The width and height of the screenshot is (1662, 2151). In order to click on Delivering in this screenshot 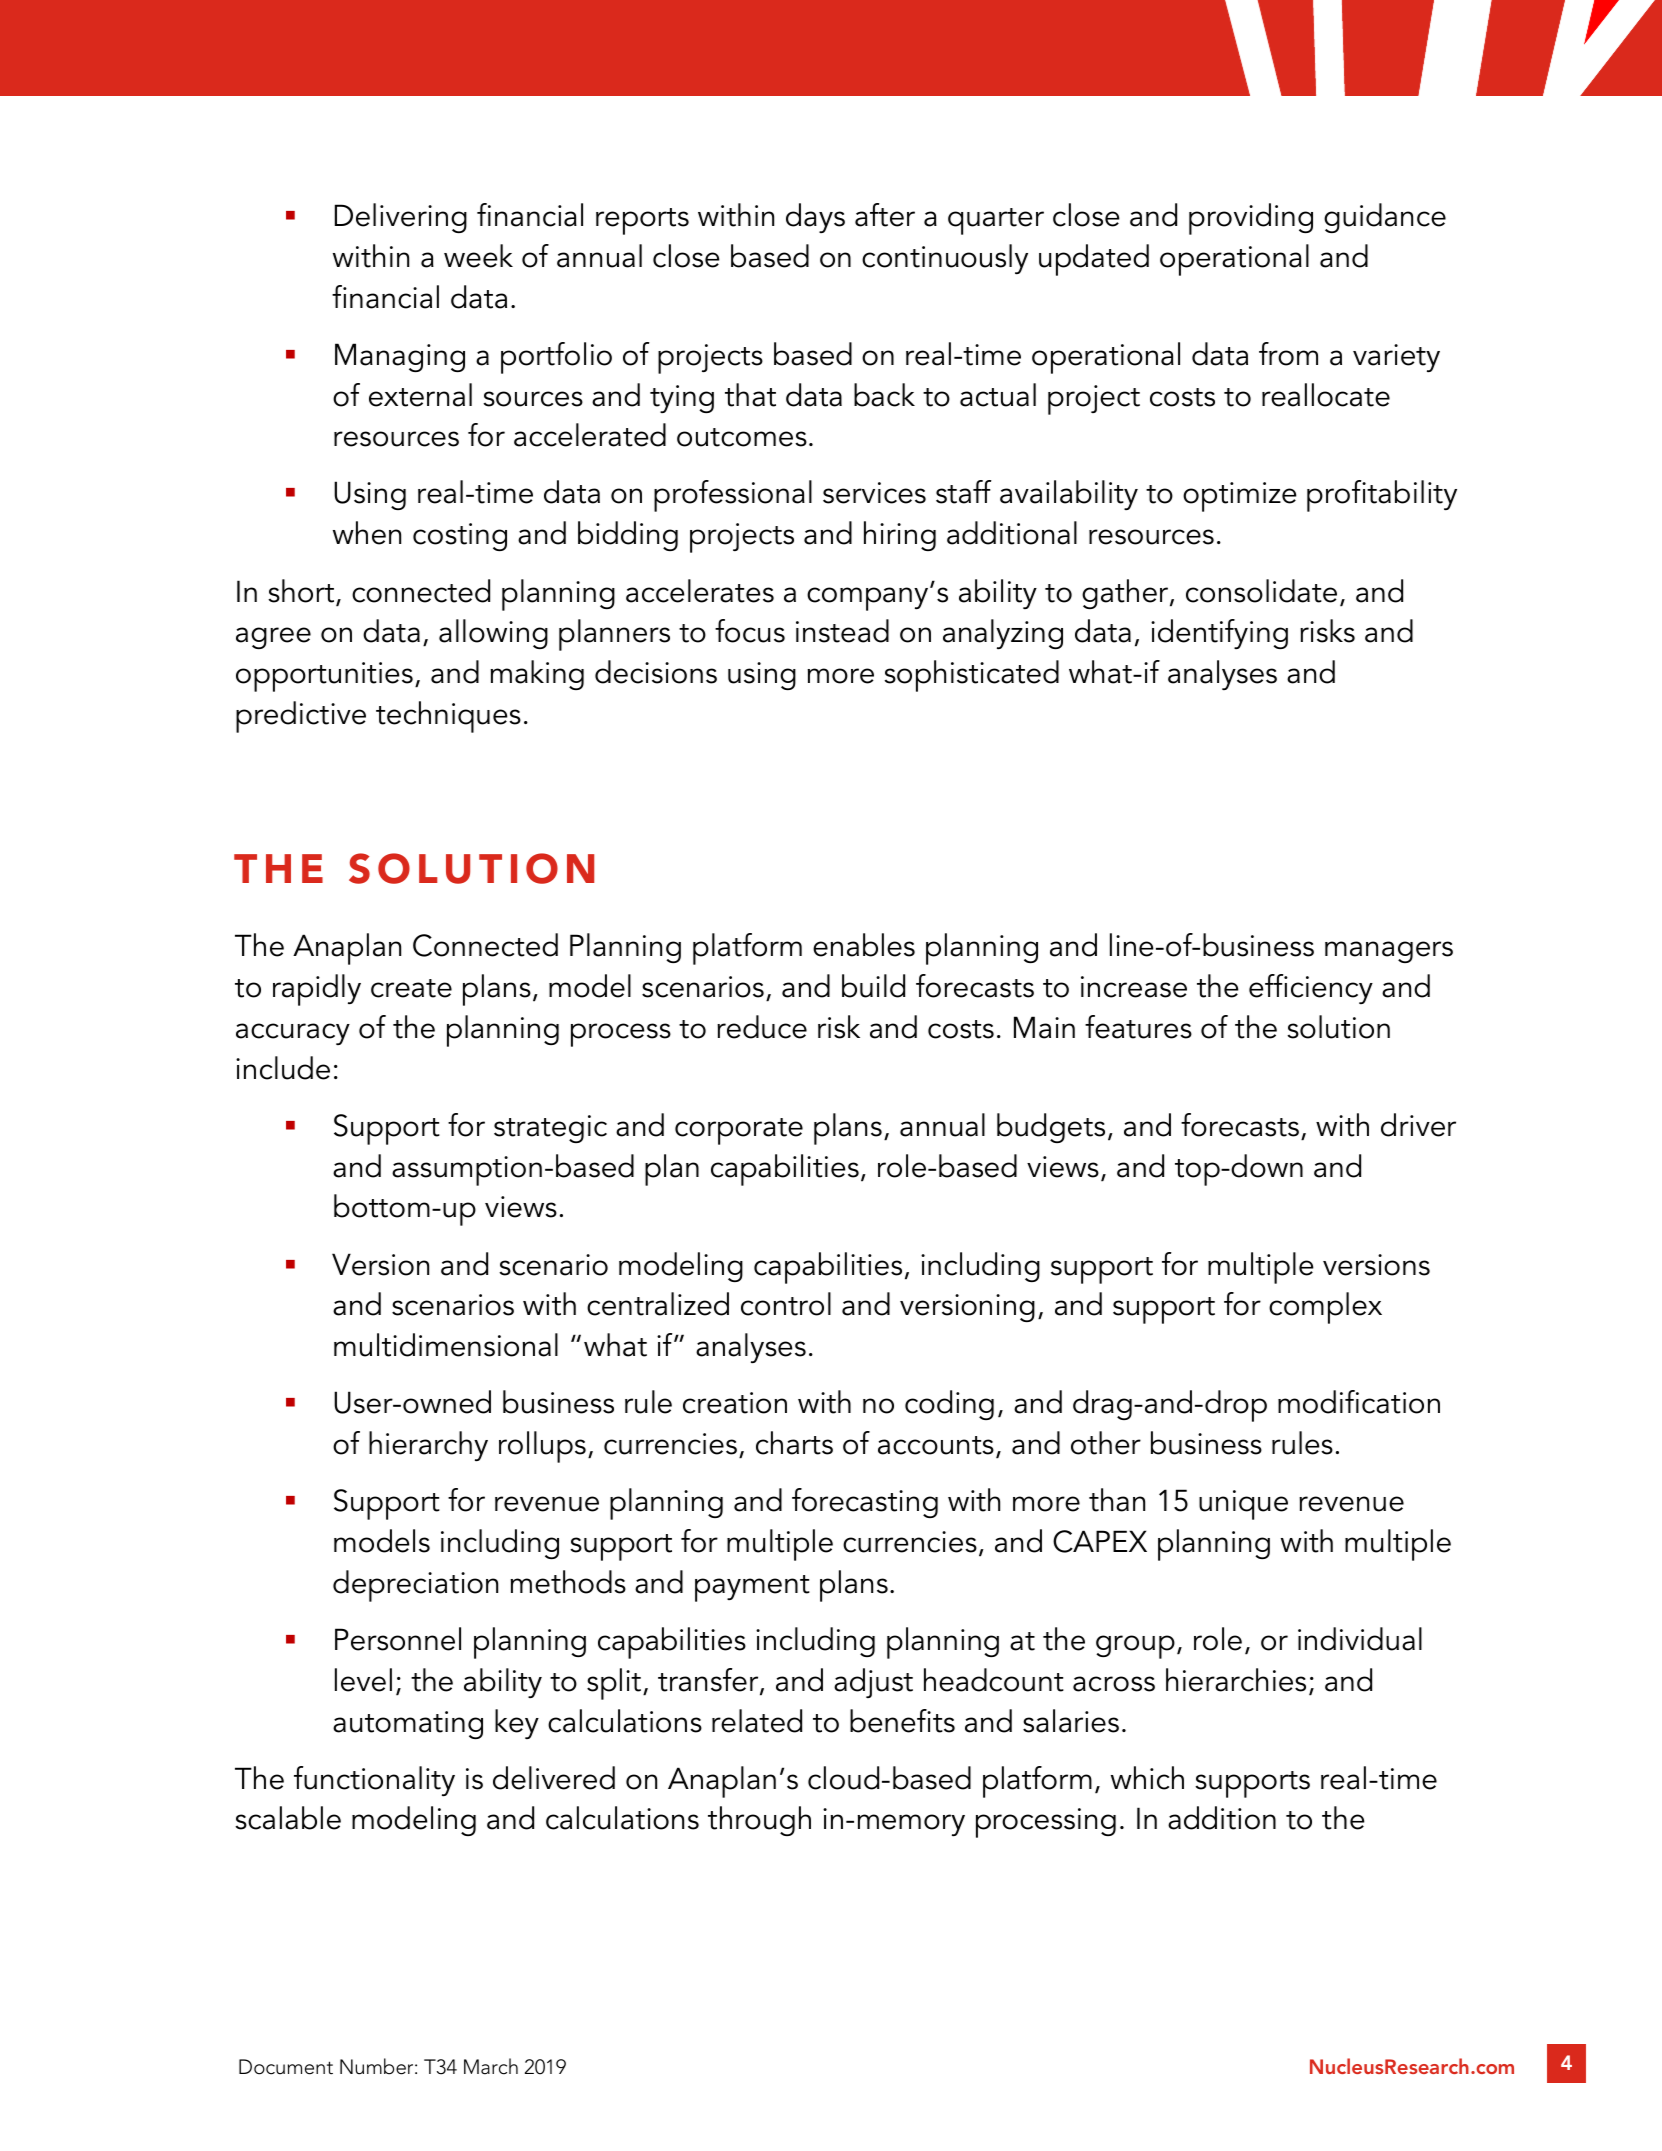, I will do `click(401, 218)`.
